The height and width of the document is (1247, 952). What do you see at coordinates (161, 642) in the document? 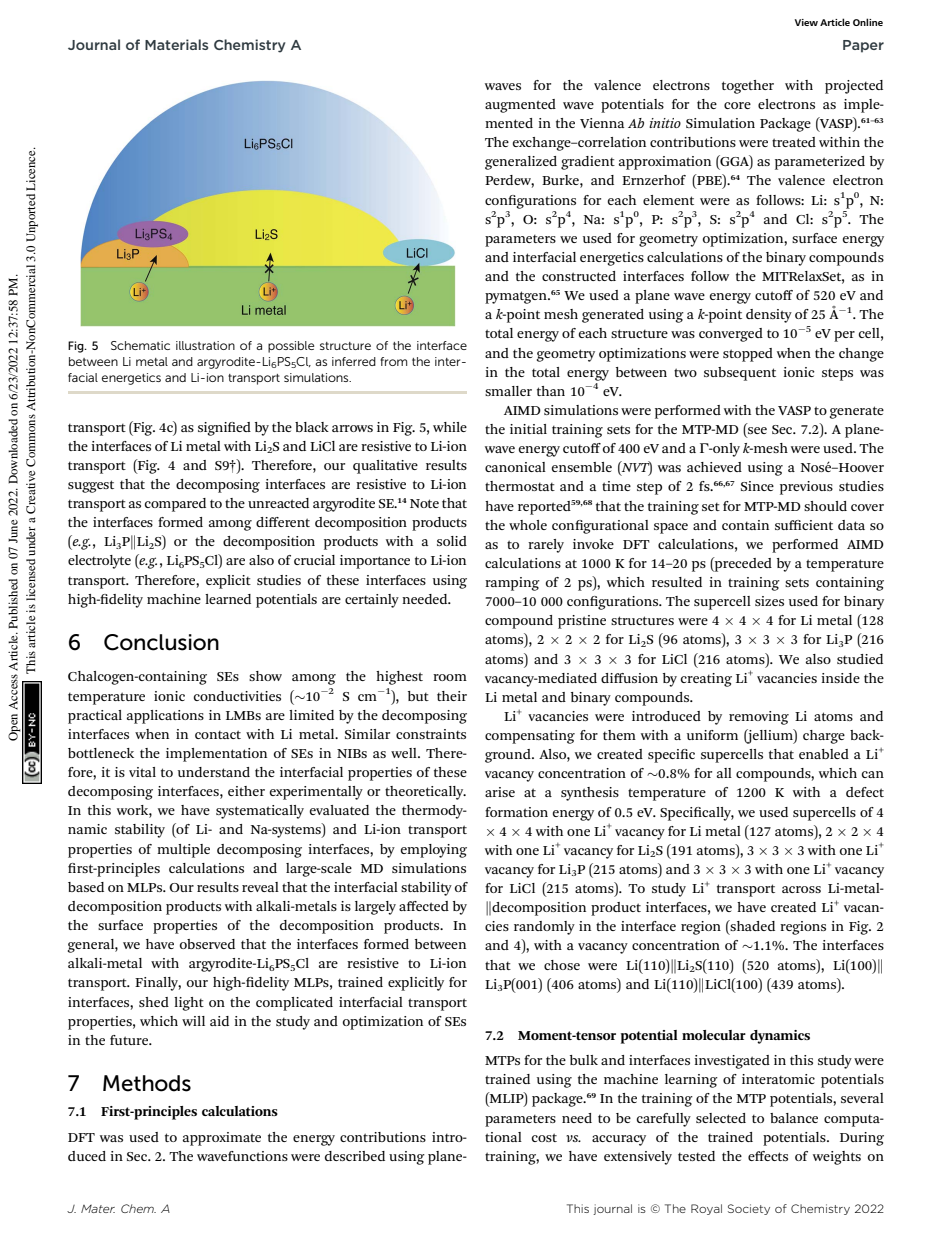
I see `Conclusion` at bounding box center [161, 642].
